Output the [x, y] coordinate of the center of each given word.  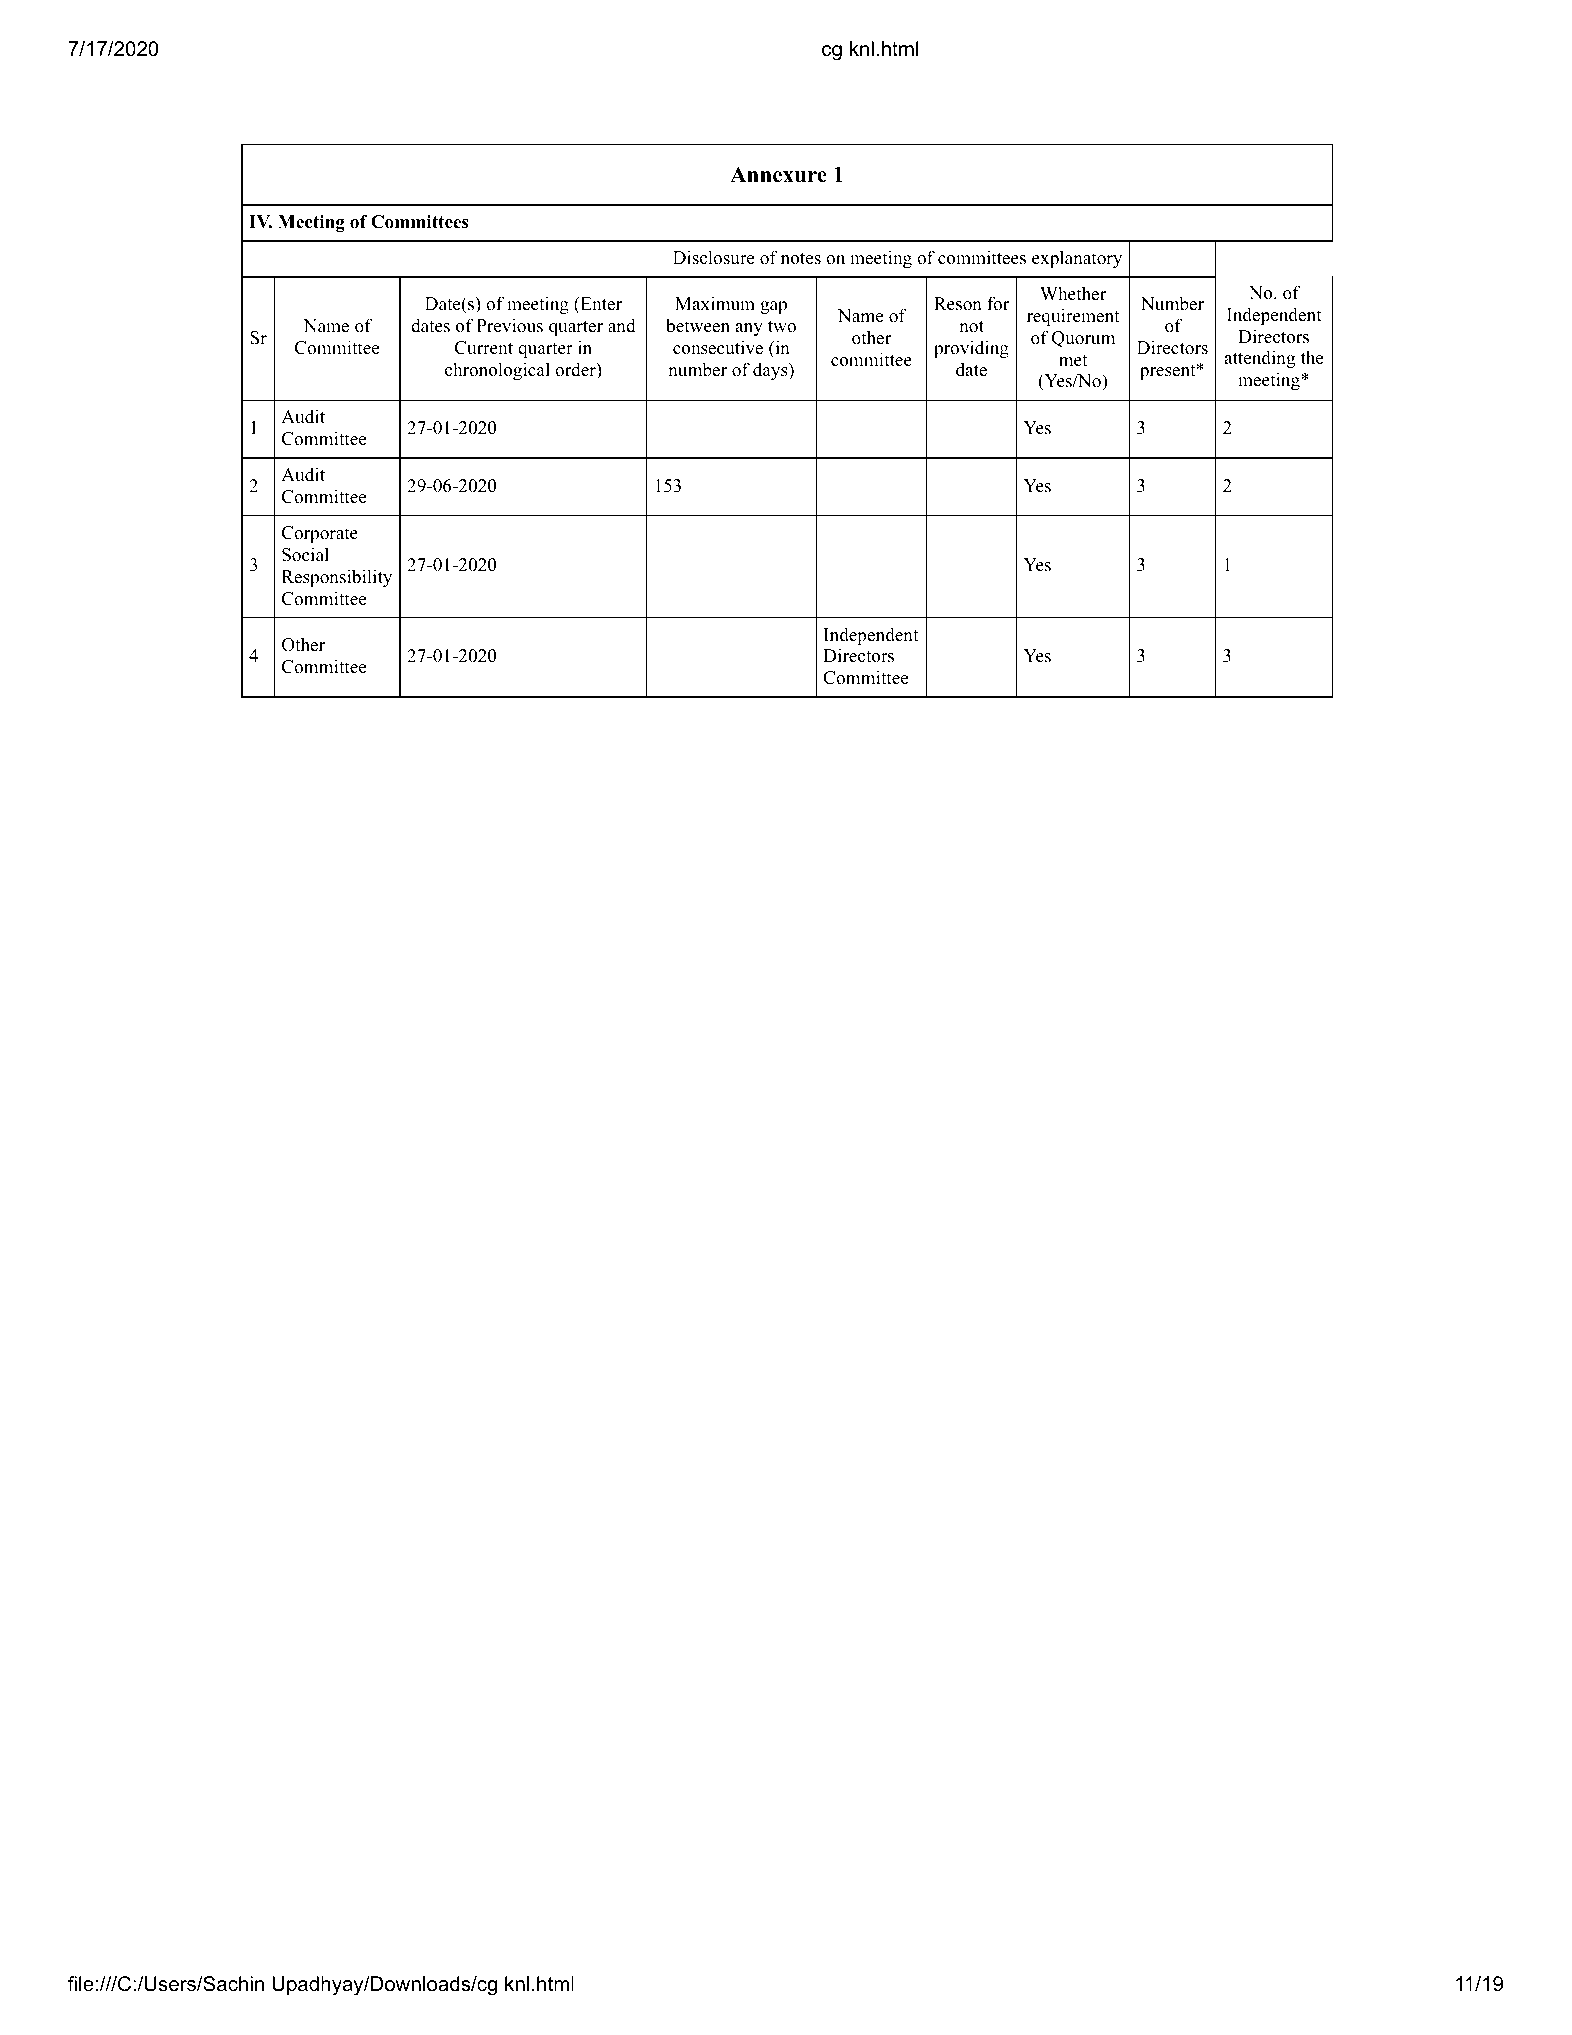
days [771, 371]
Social [305, 554]
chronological [497, 371]
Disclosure [713, 257]
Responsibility [337, 578]
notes [801, 259]
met [1073, 361]
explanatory [1077, 259]
